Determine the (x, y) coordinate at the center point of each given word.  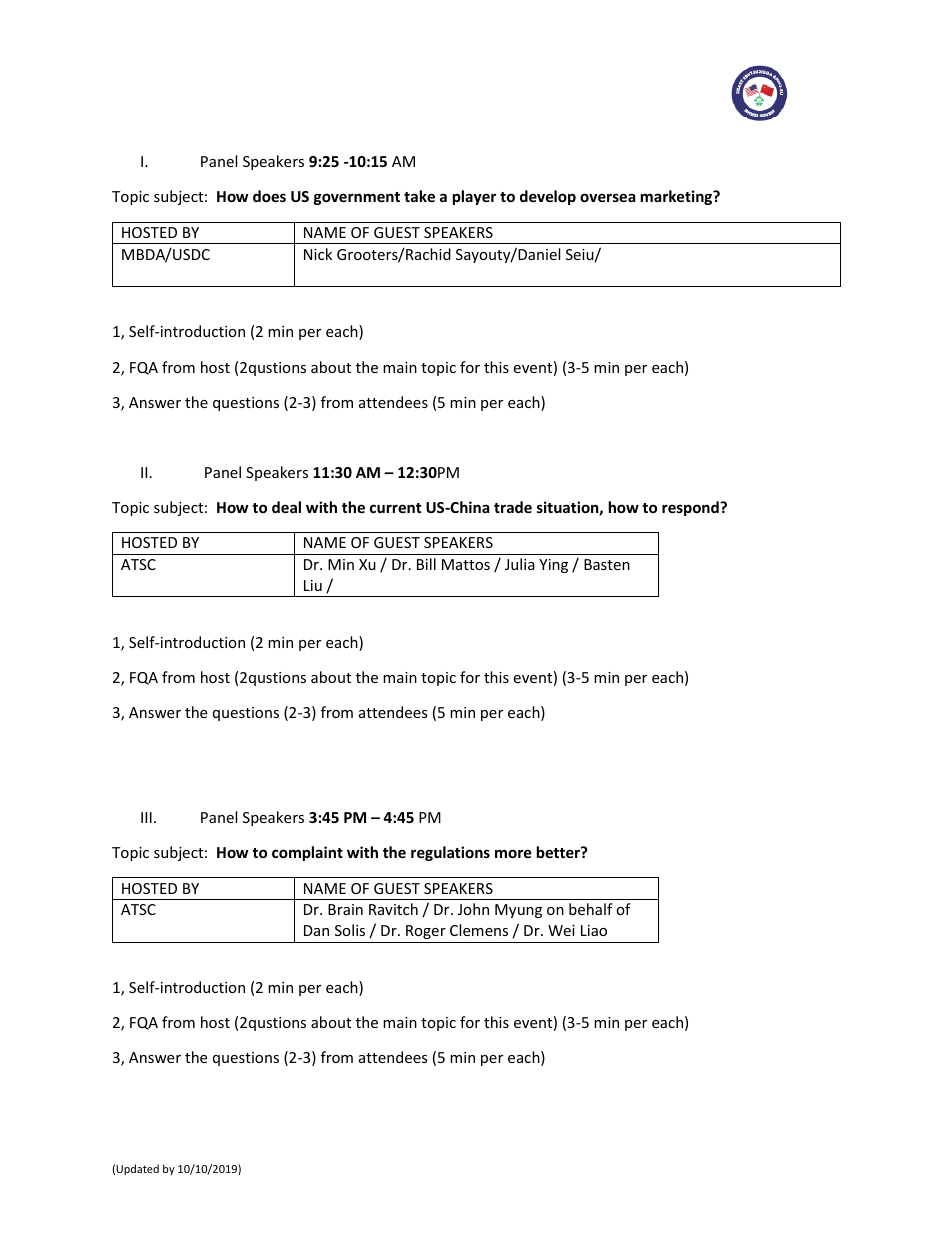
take (419, 196)
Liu (313, 585)
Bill (426, 564)
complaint (307, 853)
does (269, 196)
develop (548, 197)
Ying (553, 566)
